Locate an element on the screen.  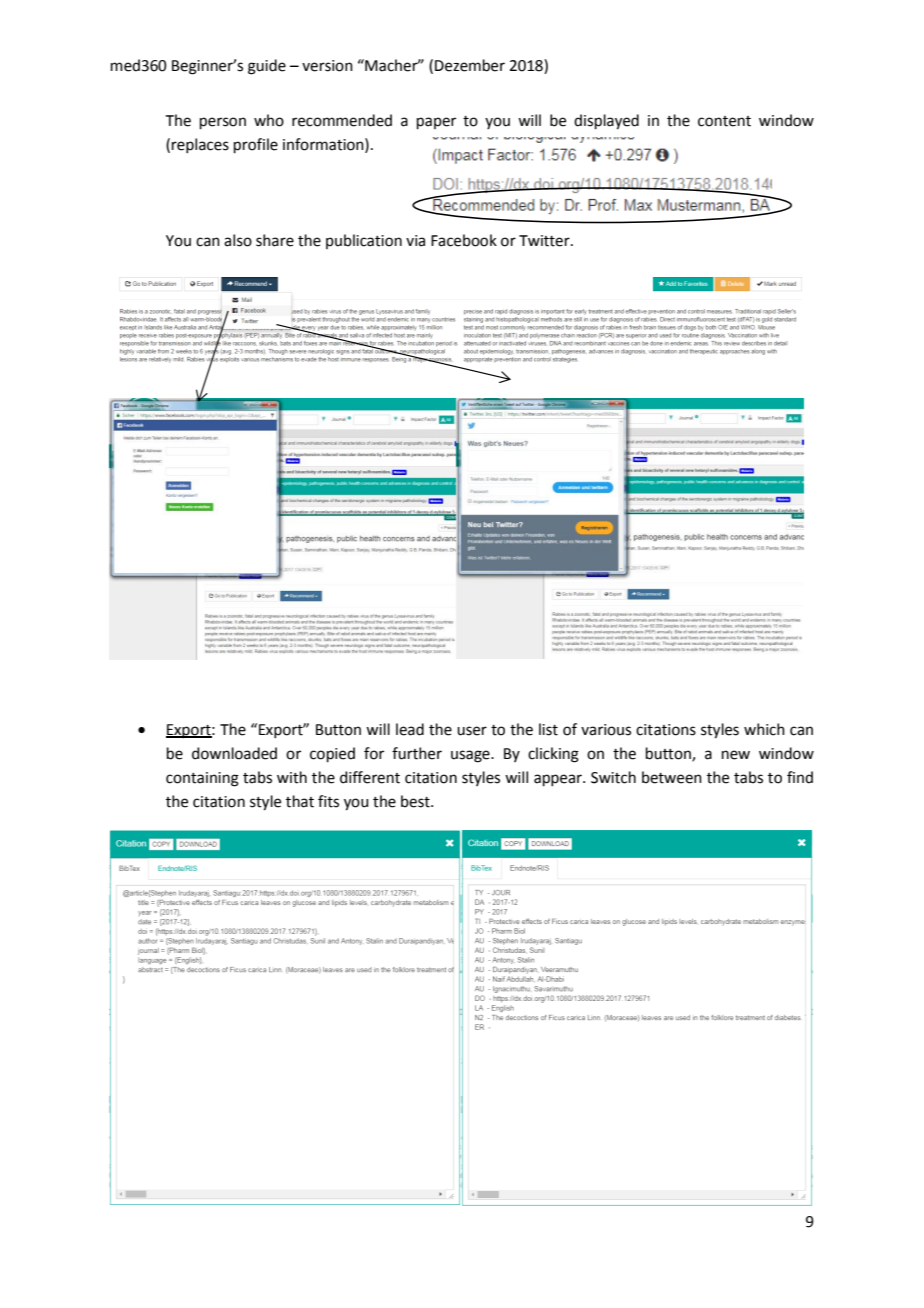
share is located at coordinates (275, 240).
